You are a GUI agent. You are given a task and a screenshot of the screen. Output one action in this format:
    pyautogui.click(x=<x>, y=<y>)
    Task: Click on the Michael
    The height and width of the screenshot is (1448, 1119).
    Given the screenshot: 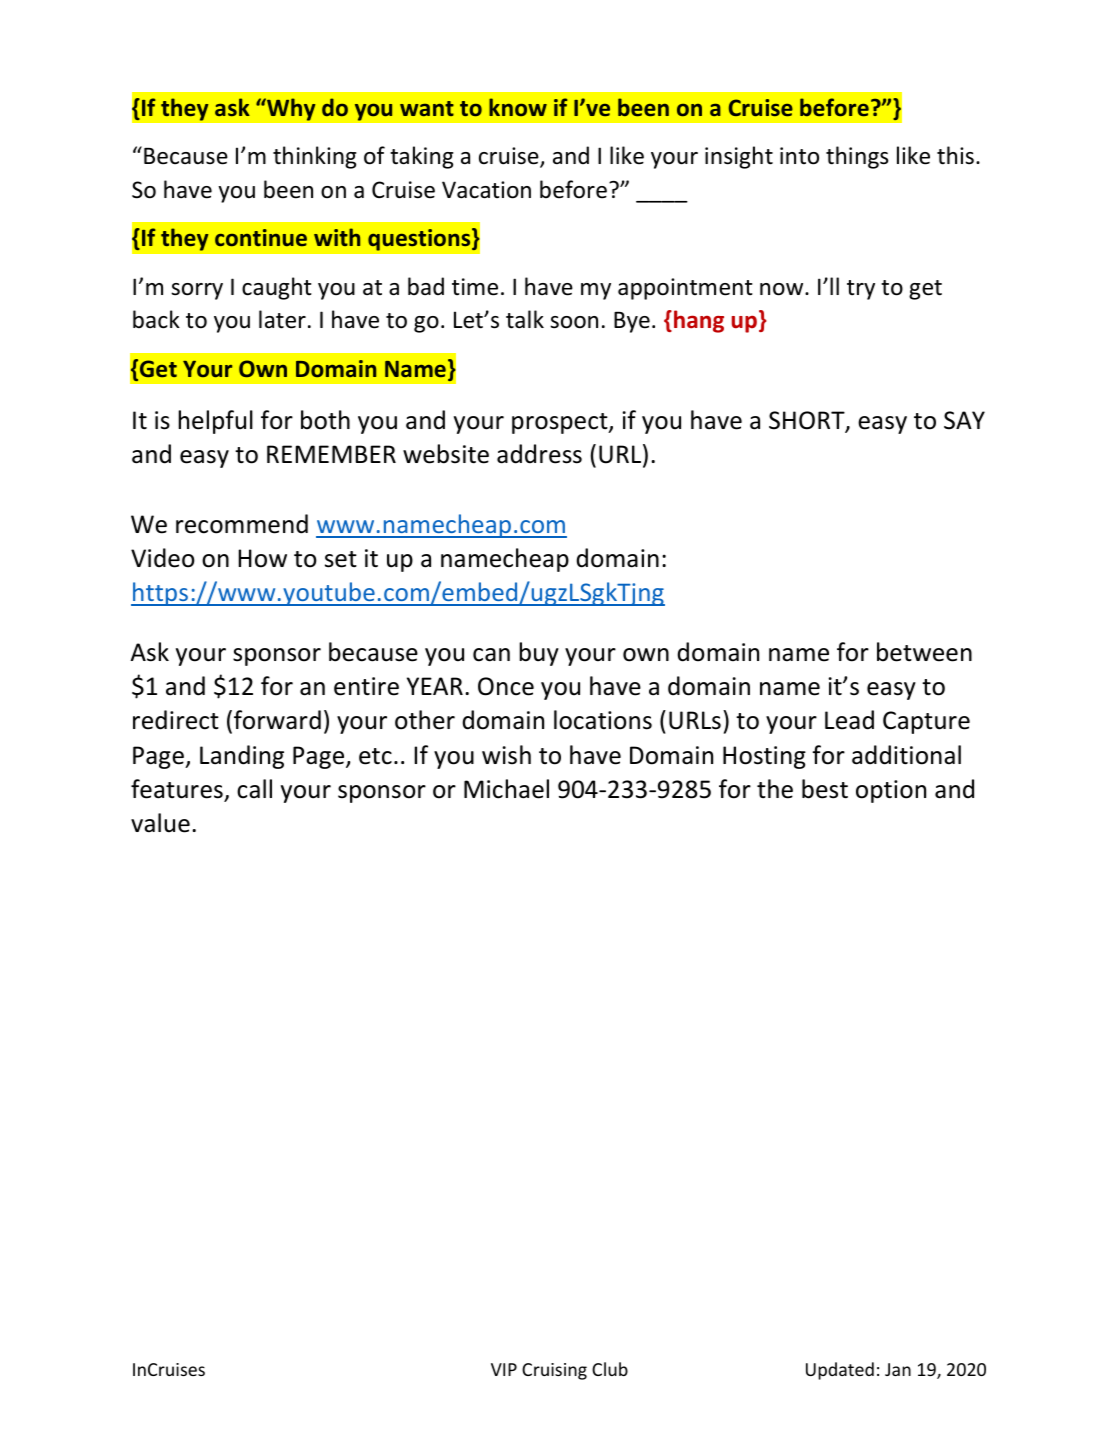 What is the action you would take?
    pyautogui.click(x=506, y=789)
